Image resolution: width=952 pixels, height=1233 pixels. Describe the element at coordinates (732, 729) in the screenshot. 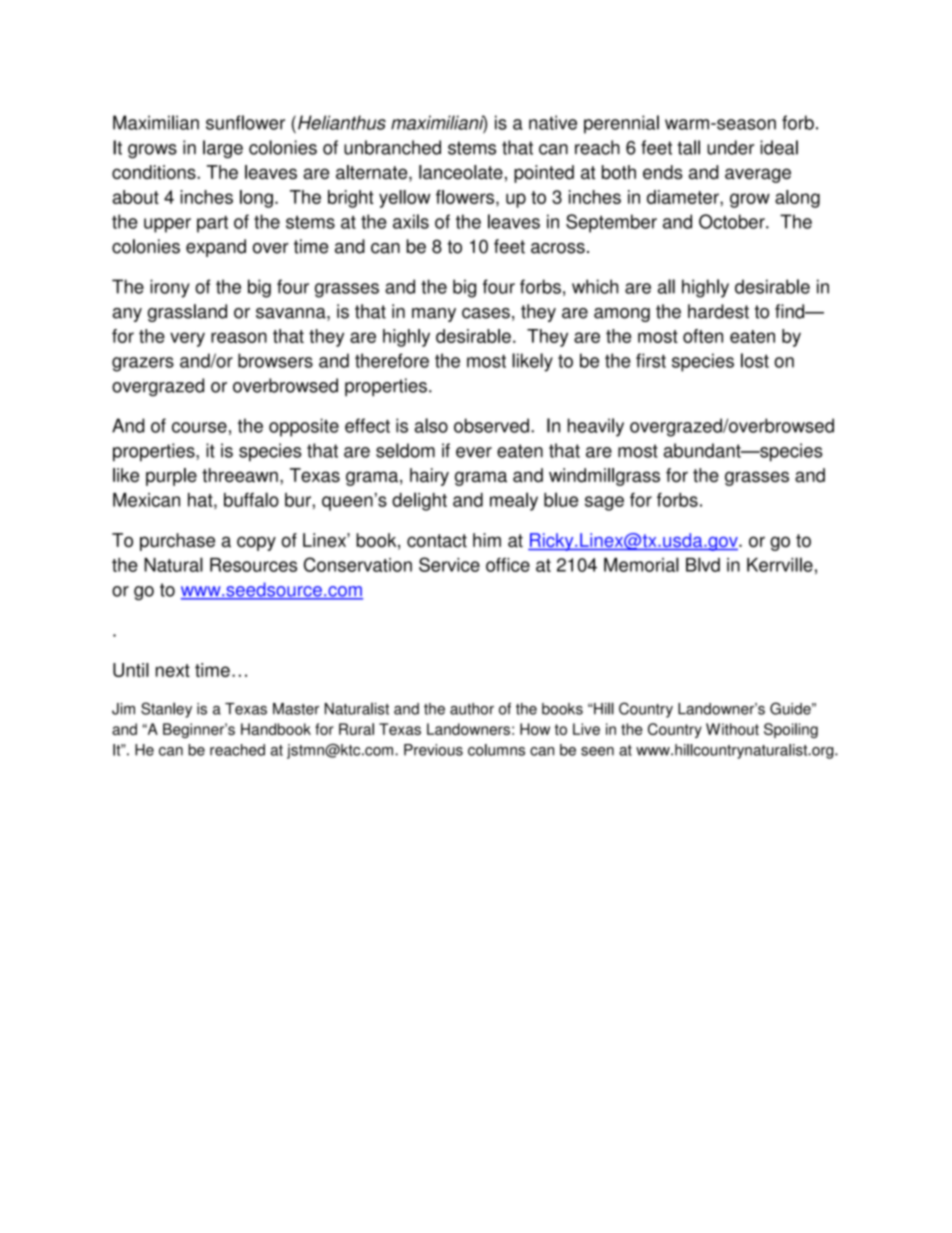

I see `Without` at that location.
